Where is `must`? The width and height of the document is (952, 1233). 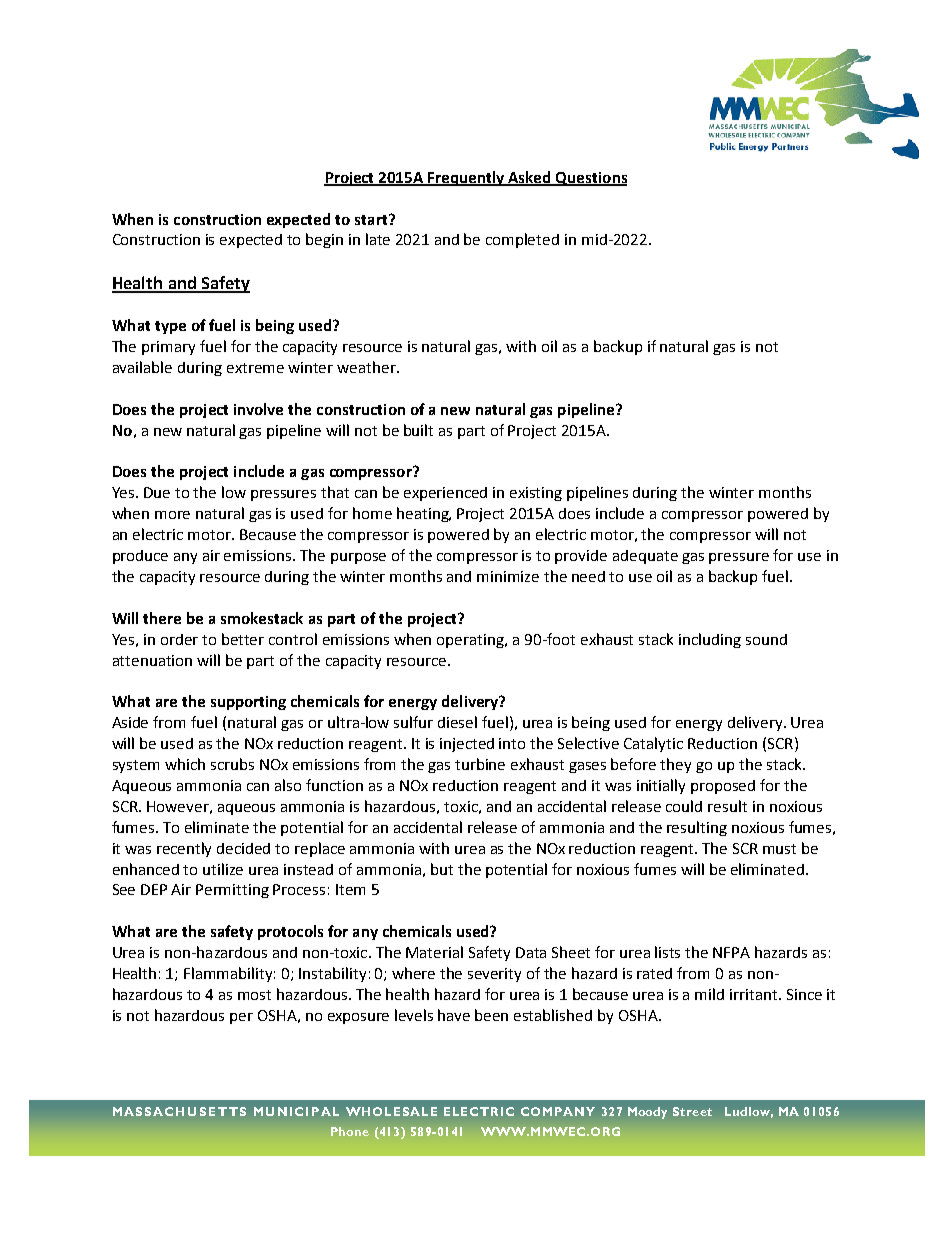
must is located at coordinates (779, 849).
